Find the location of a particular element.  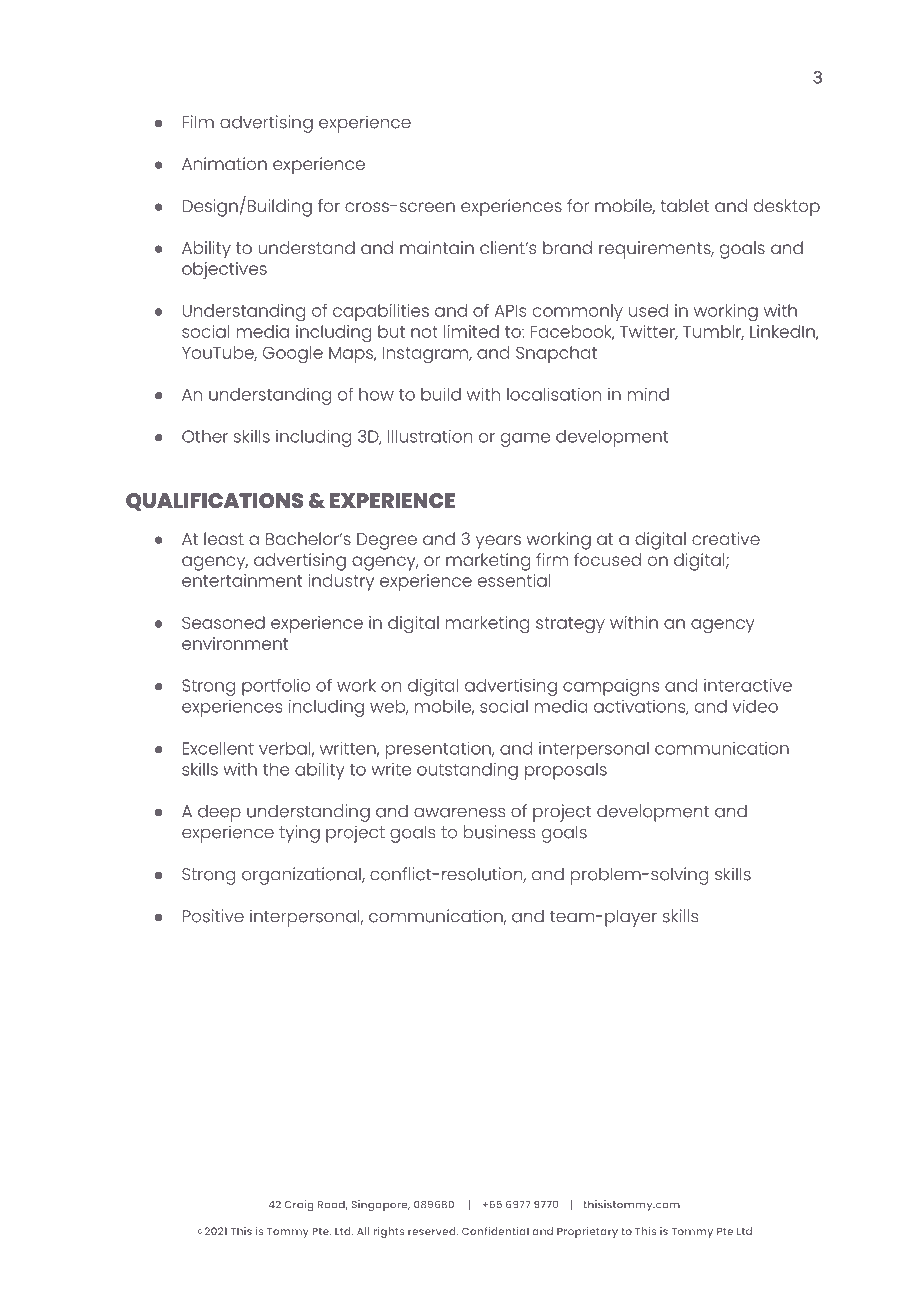

maintain is located at coordinates (437, 247).
